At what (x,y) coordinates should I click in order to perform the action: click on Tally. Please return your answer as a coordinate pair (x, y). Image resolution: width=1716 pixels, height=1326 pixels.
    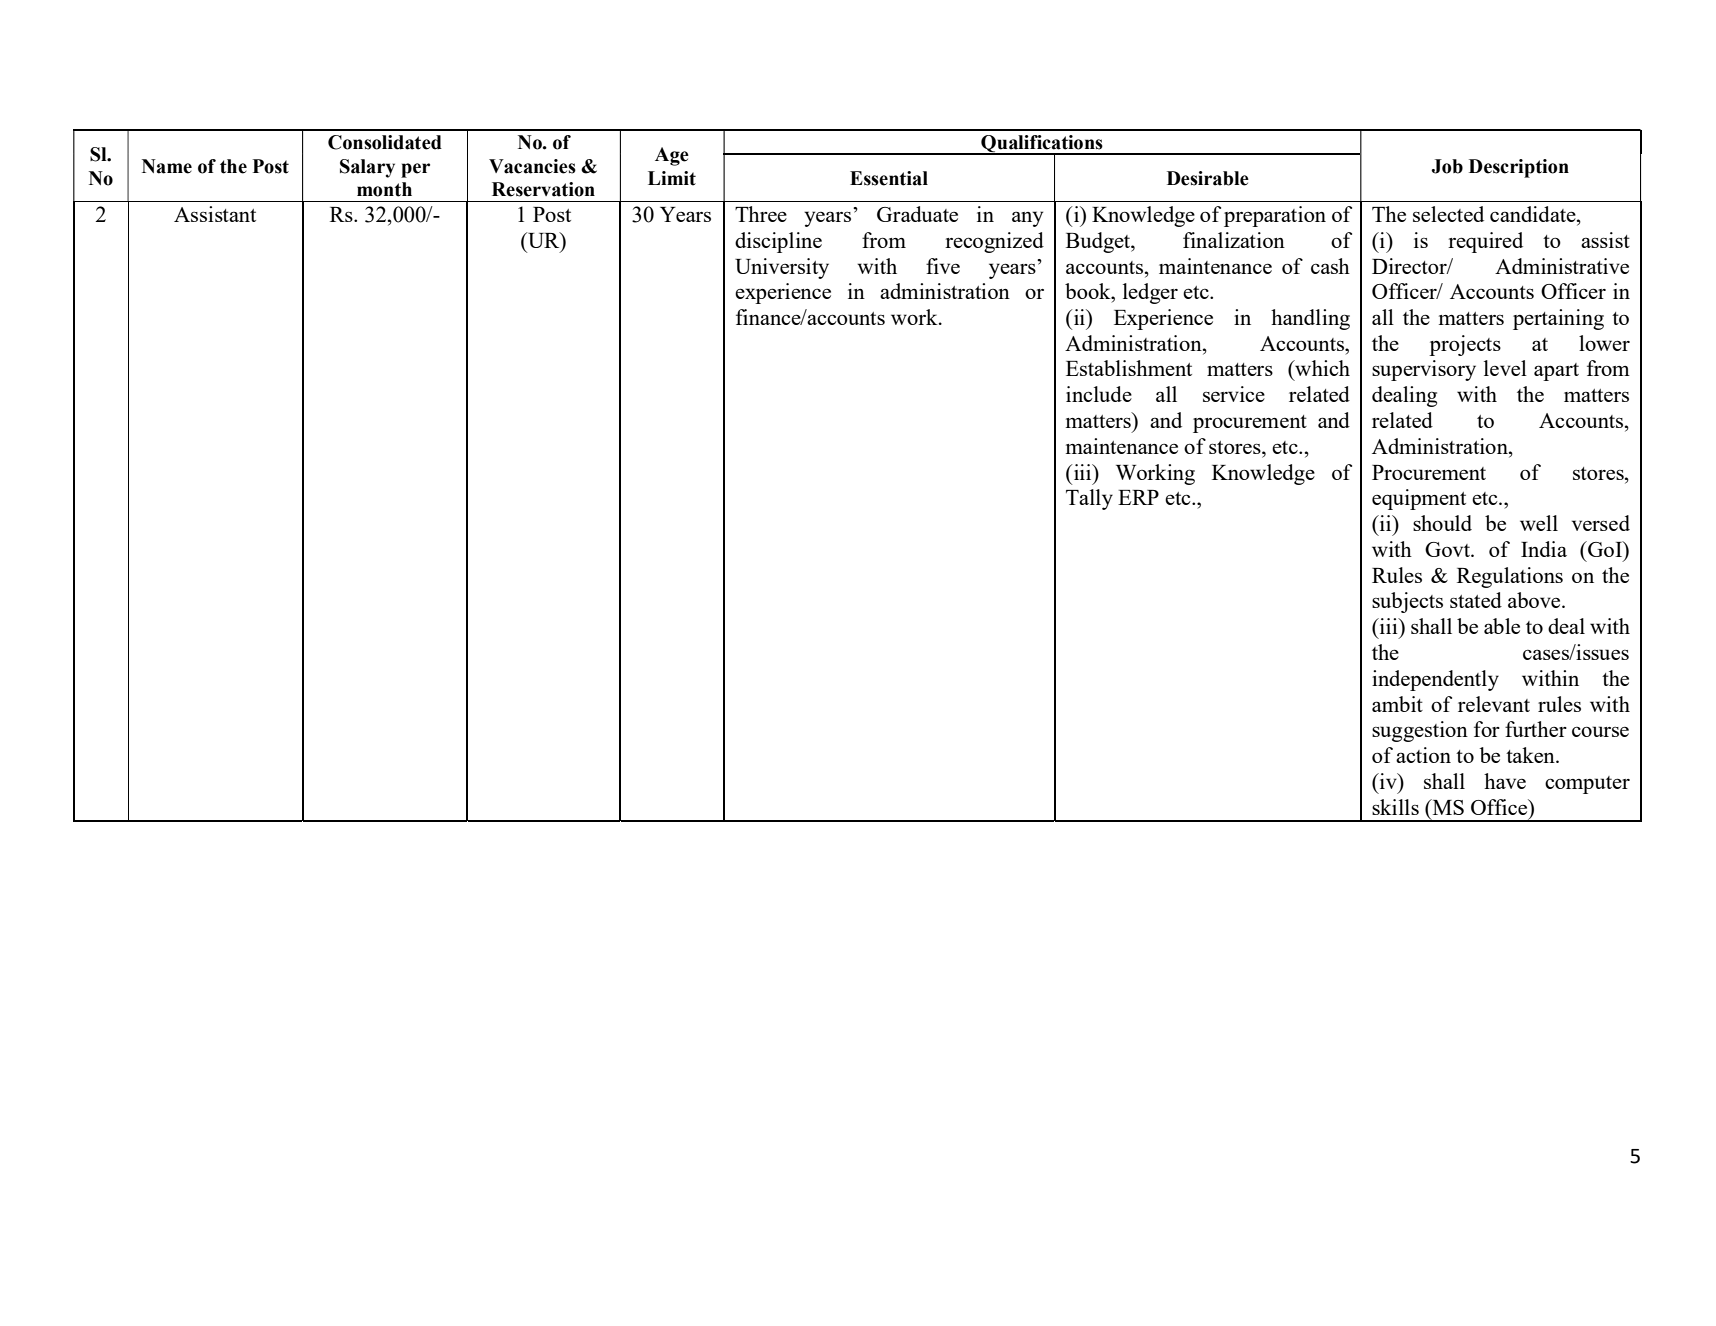
    Looking at the image, I should click on (1089, 499).
